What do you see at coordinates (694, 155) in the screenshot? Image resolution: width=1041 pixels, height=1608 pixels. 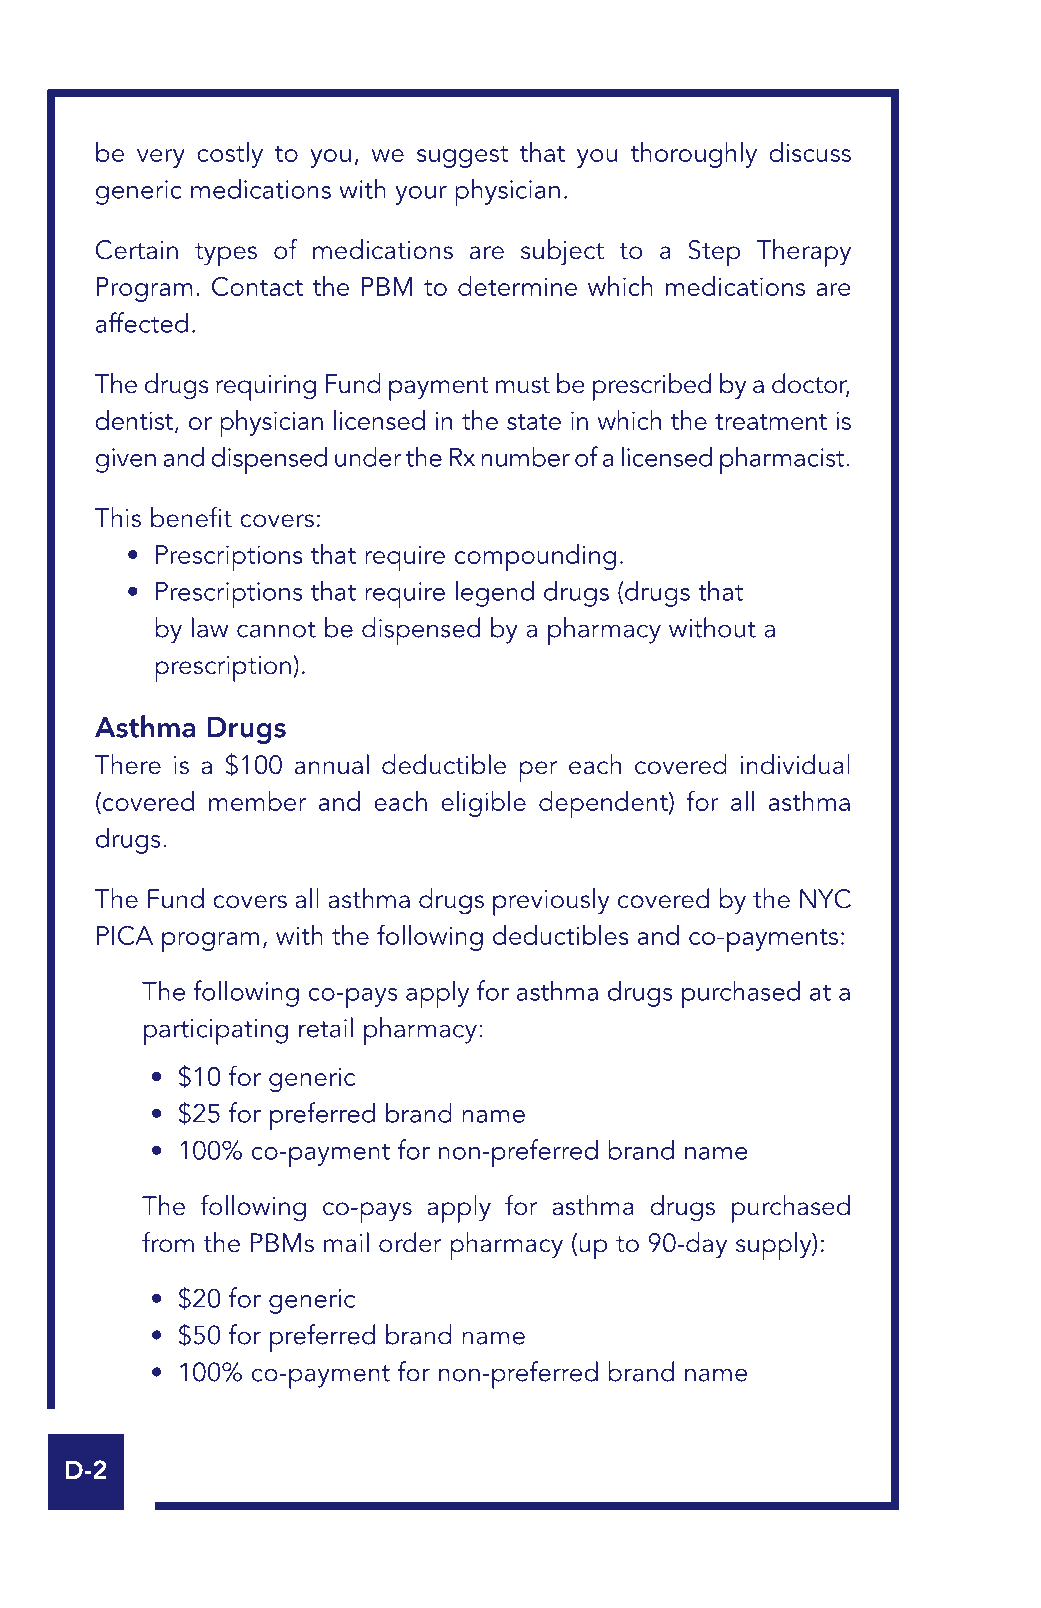 I see `thoroughly` at bounding box center [694, 155].
